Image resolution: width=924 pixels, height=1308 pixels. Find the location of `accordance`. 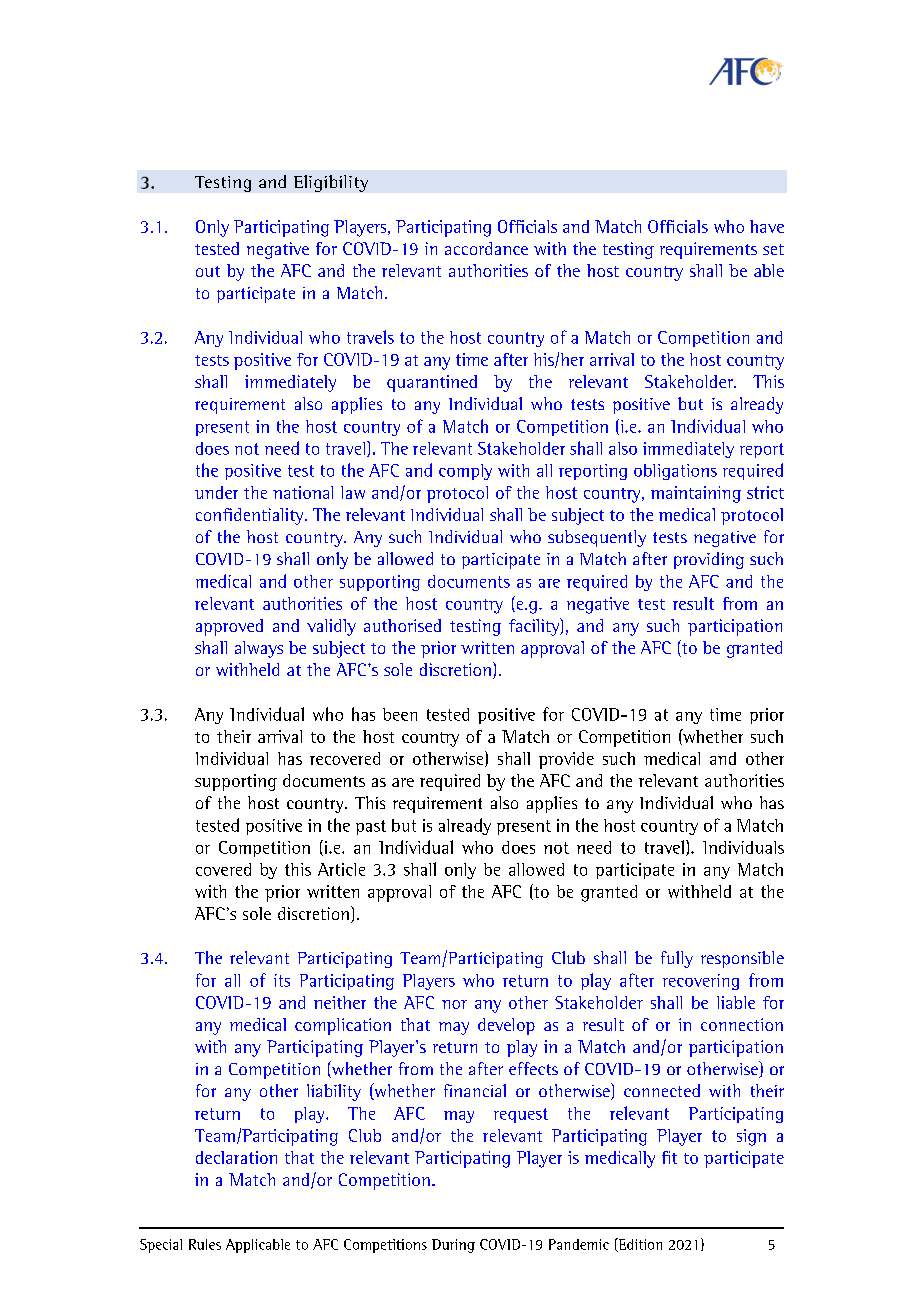

accordance is located at coordinates (486, 248).
